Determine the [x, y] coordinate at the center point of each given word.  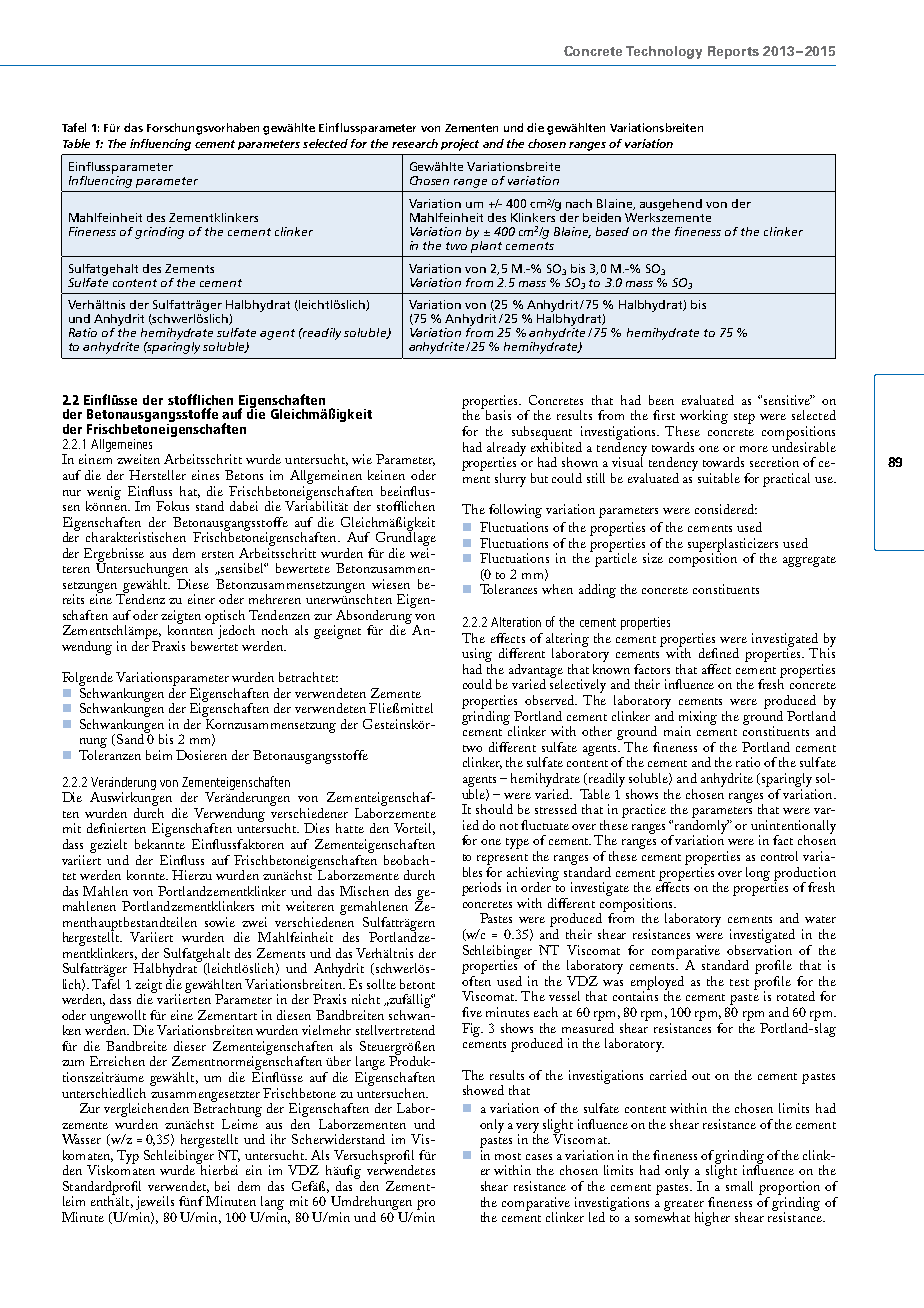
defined [719, 653]
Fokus [172, 506]
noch [275, 630]
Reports [733, 52]
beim [159, 755]
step [744, 418]
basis [497, 414]
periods [481, 889]
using [477, 655]
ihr [278, 1139]
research [415, 143]
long [758, 874]
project [460, 145]
